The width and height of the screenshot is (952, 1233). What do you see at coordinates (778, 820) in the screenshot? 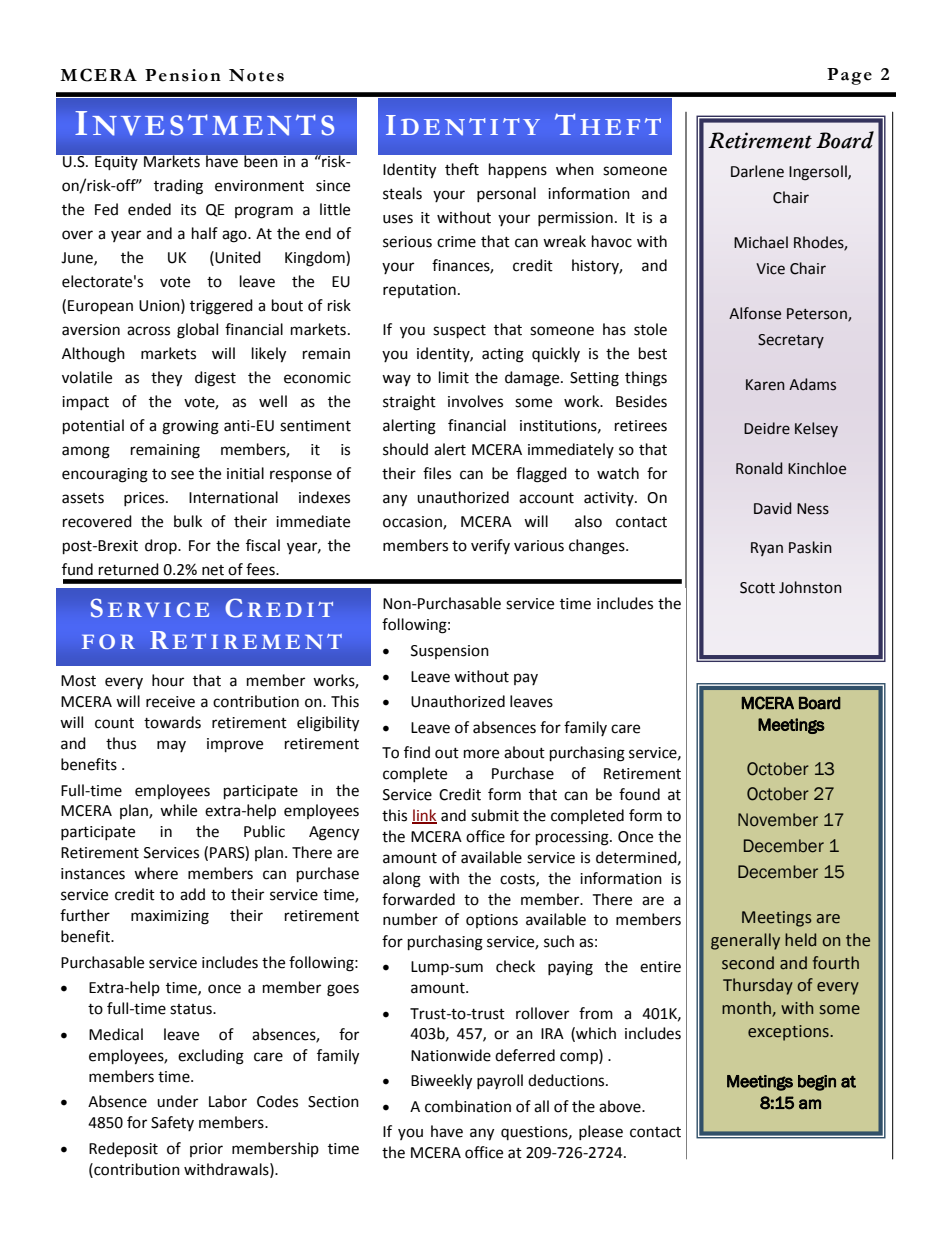
I see `November` at bounding box center [778, 820].
